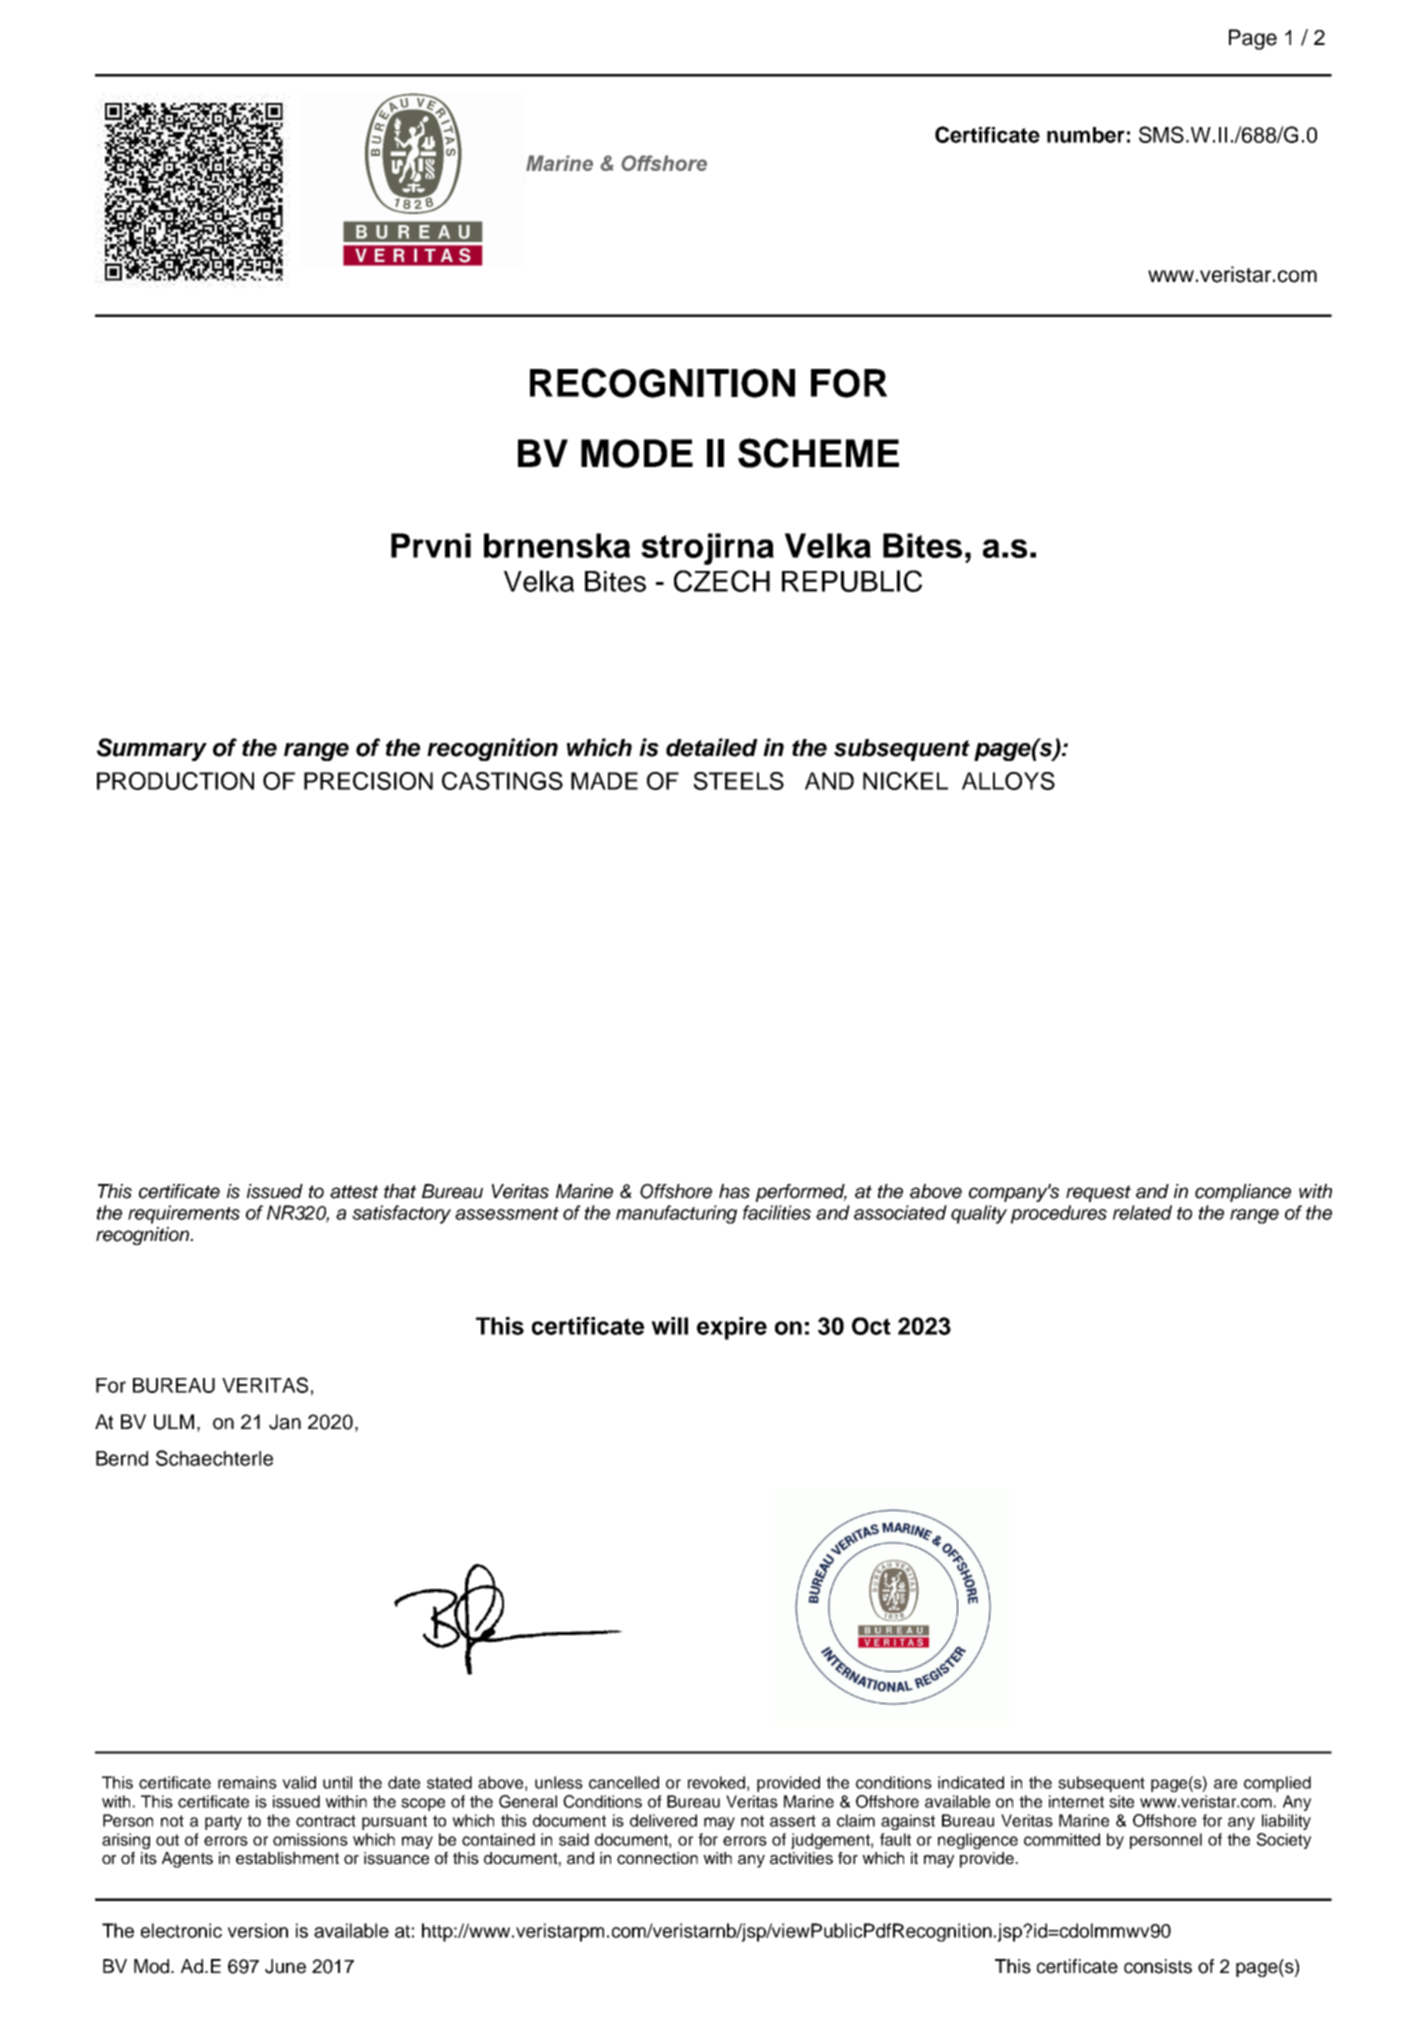 The width and height of the image is (1426, 2018). What do you see at coordinates (1086, 135) in the image?
I see `number` at bounding box center [1086, 135].
